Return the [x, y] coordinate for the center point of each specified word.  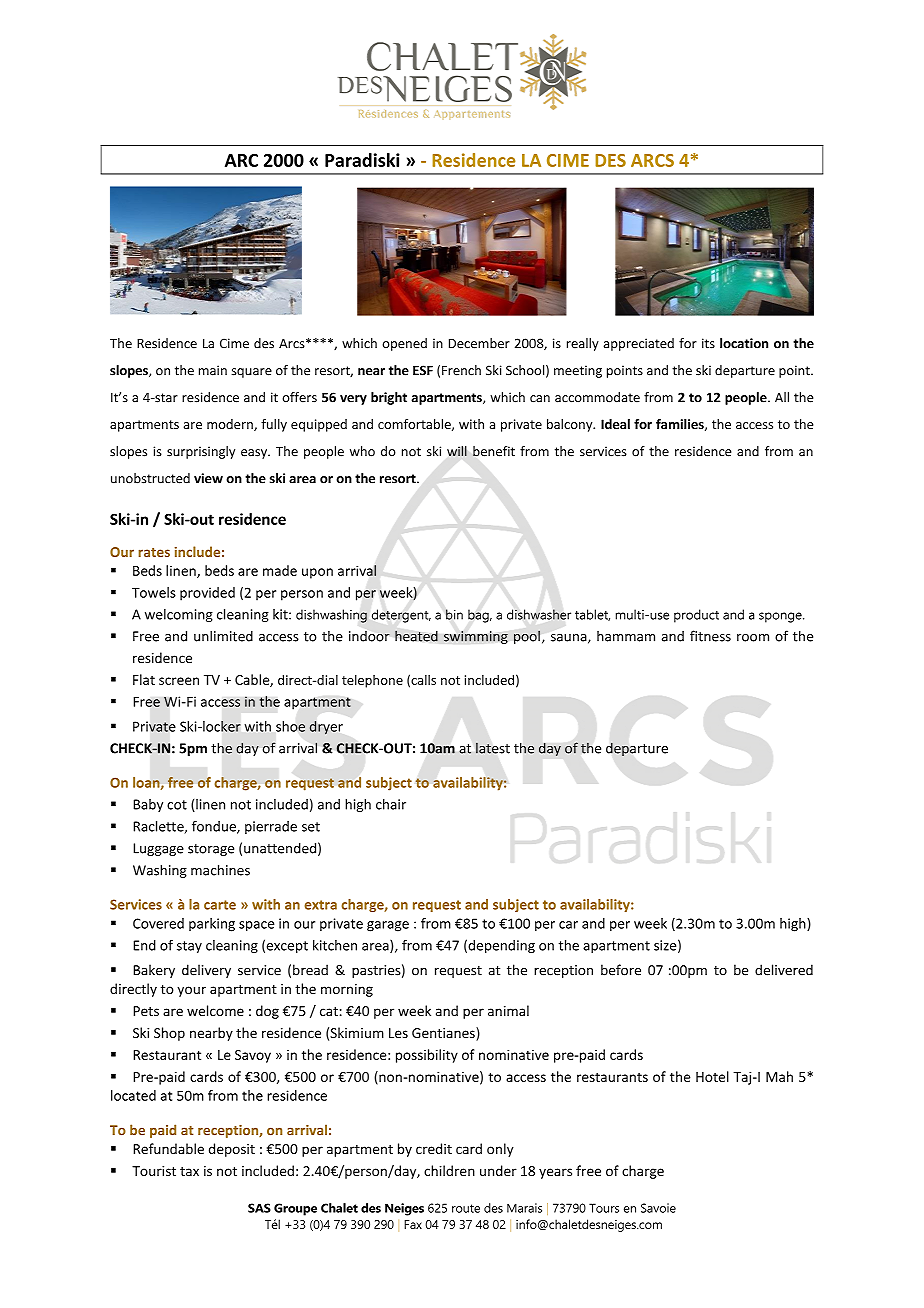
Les [398, 1033]
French [461, 370]
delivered [784, 970]
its [708, 343]
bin [454, 614]
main [213, 370]
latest [493, 748]
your [191, 991]
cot [177, 805]
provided [207, 594]
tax [189, 1171]
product [696, 616]
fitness [710, 636]
